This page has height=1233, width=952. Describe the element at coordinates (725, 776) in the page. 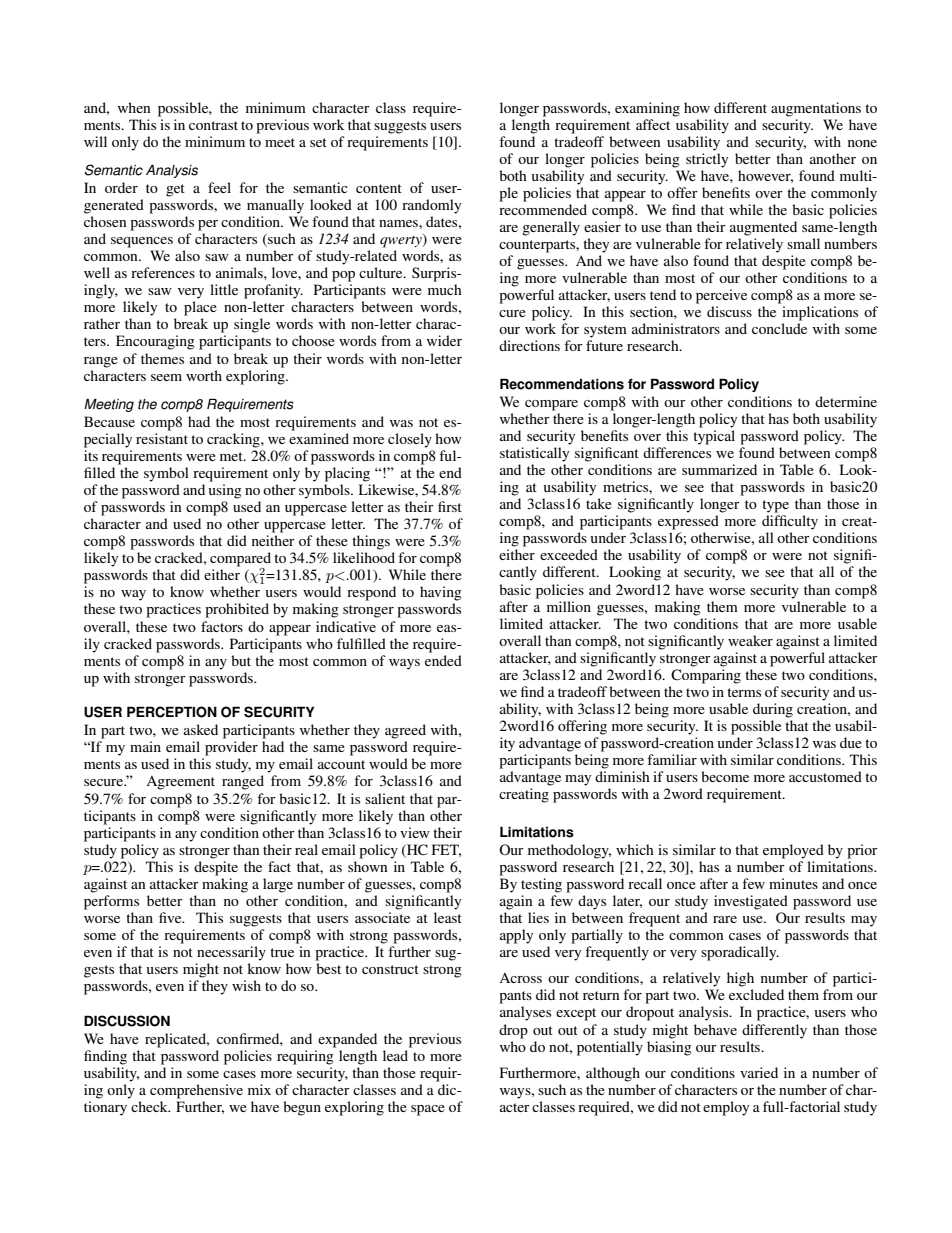

I see `become` at that location.
